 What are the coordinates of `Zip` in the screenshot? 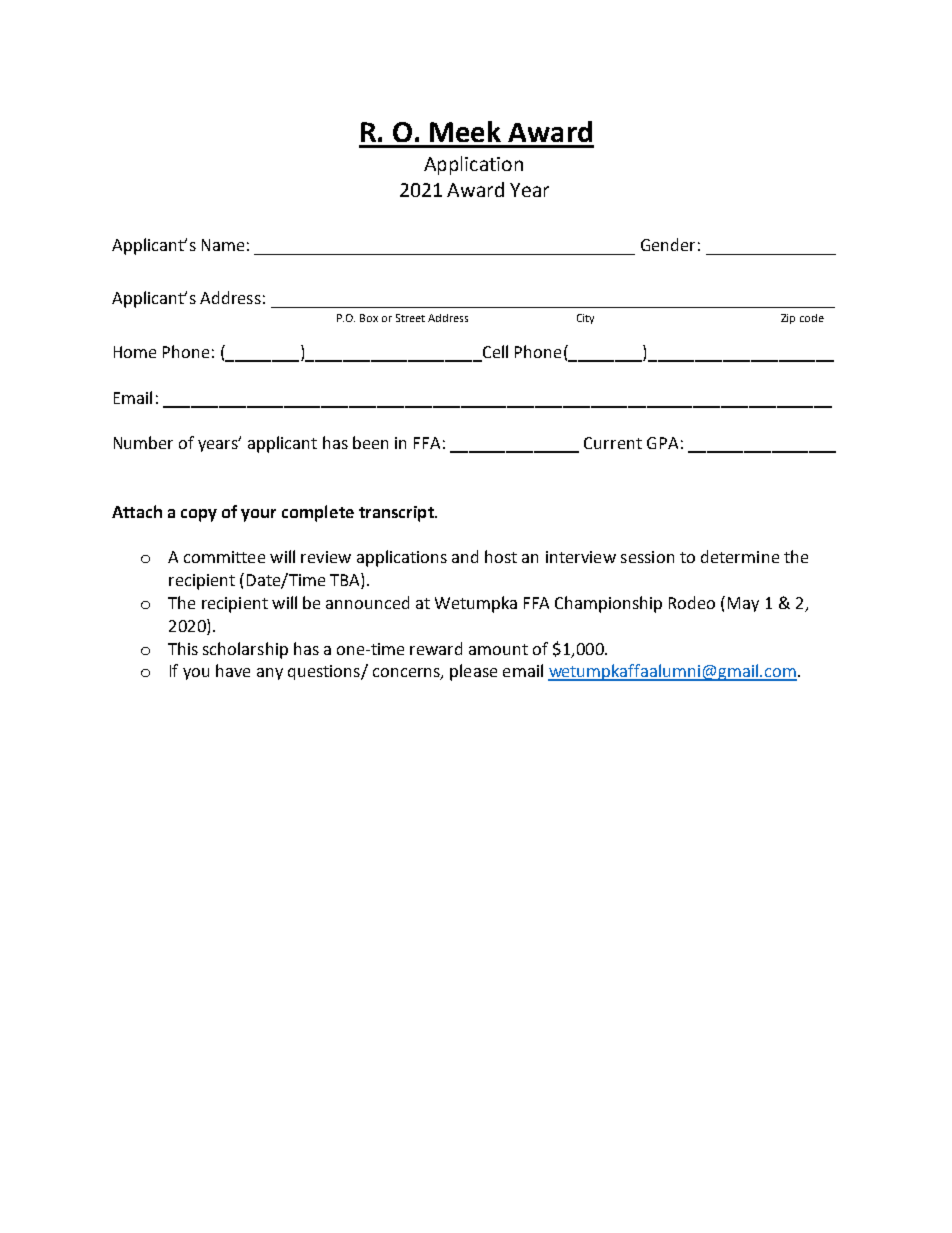 It's located at (788, 319).
